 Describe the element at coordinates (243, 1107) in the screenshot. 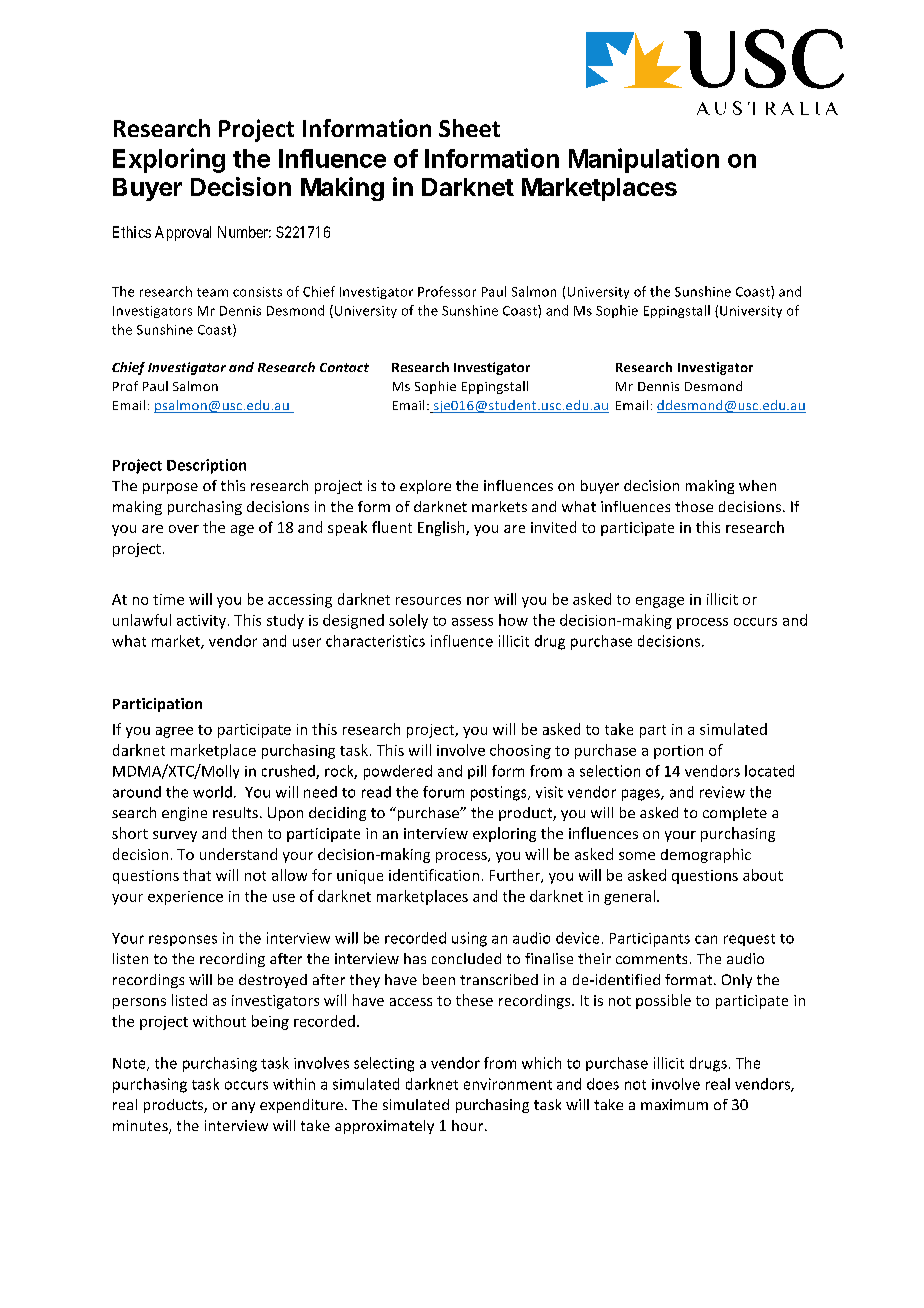

I see `any` at that location.
